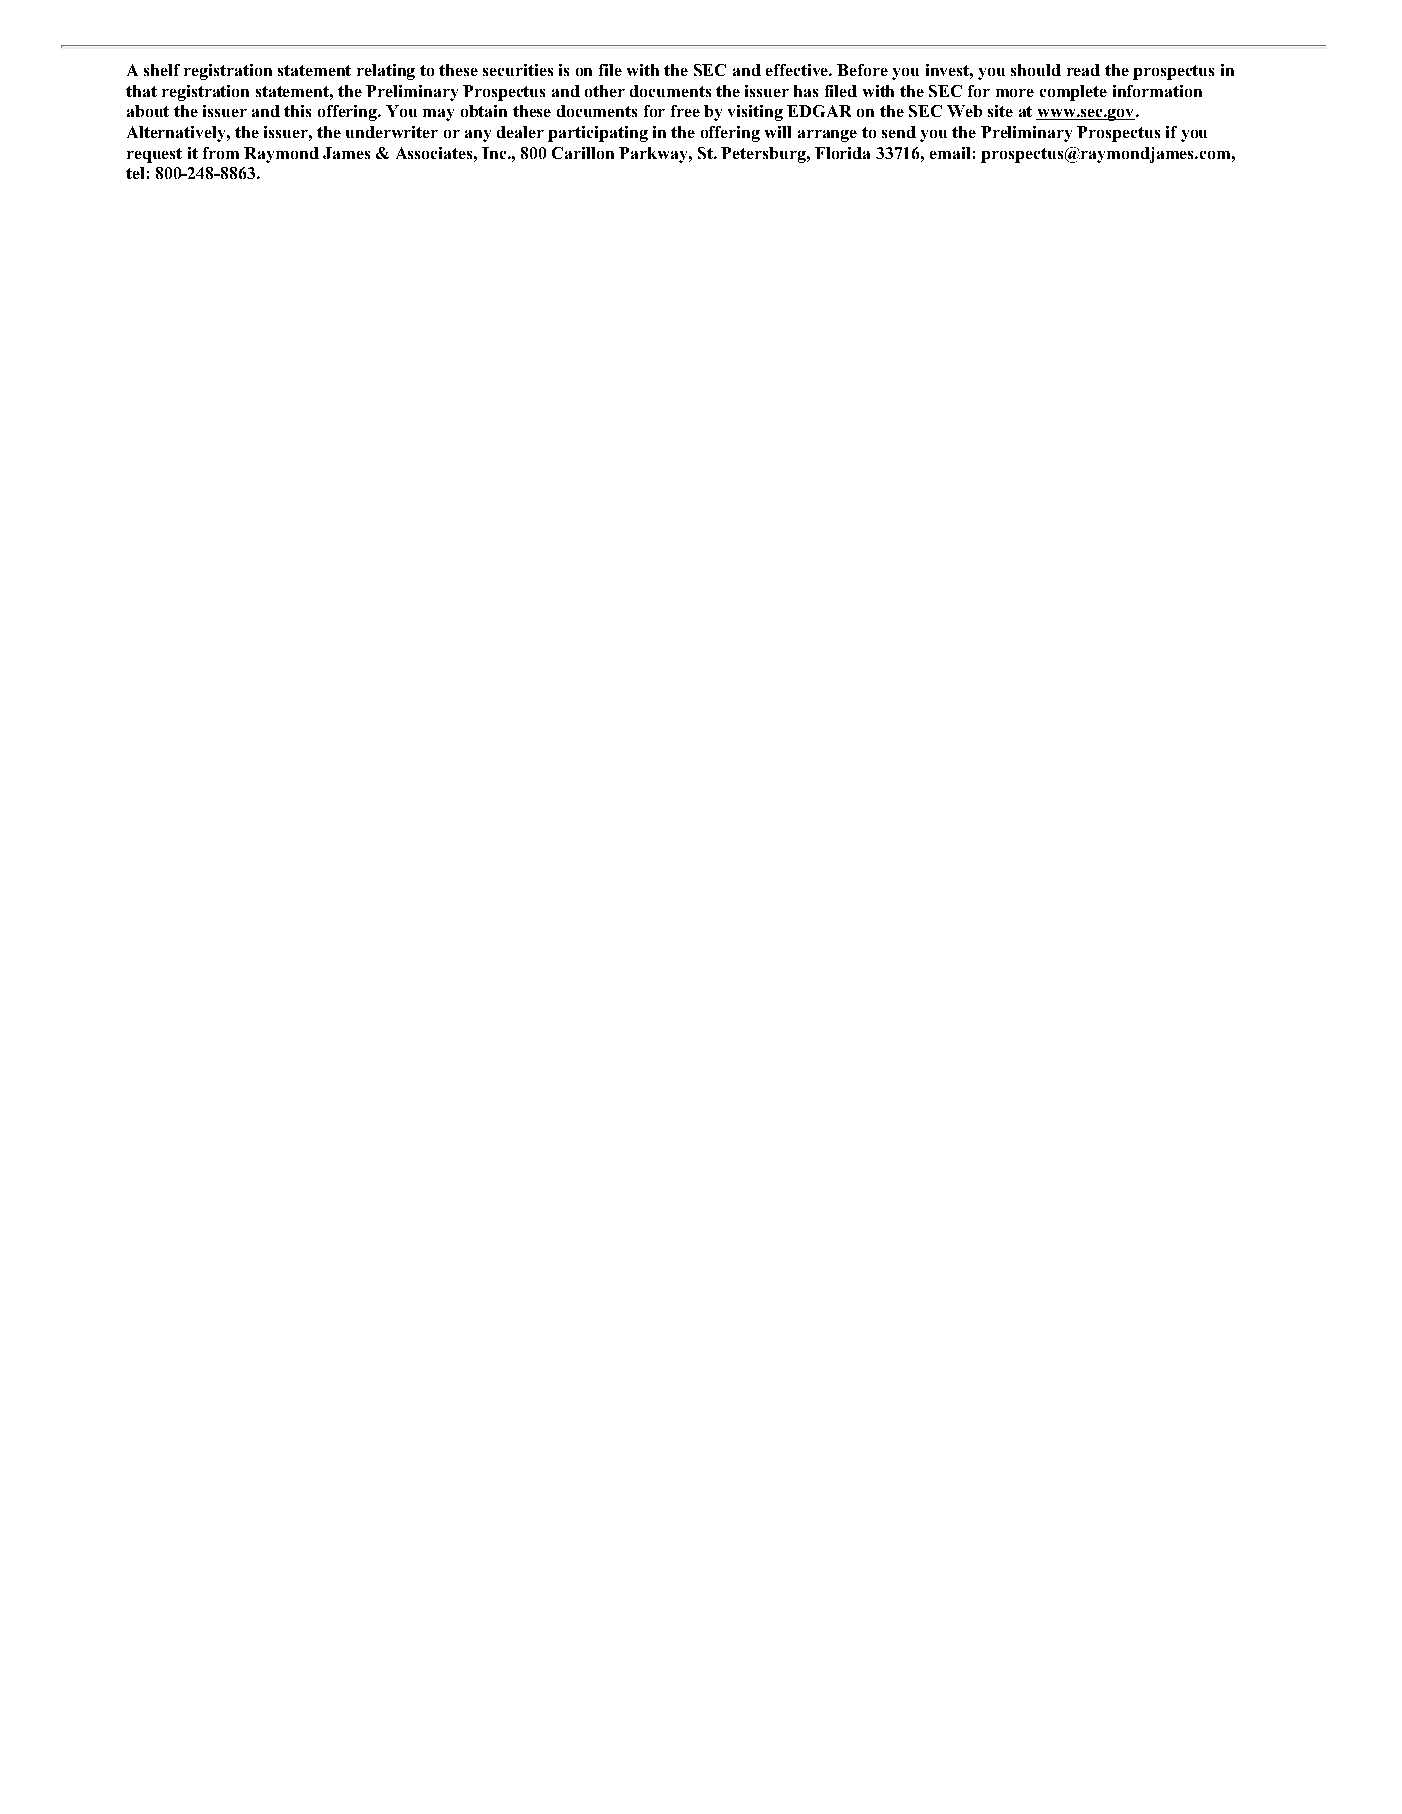 This image has height=1814, width=1402. Describe the element at coordinates (685, 111) in the image. I see `free` at that location.
